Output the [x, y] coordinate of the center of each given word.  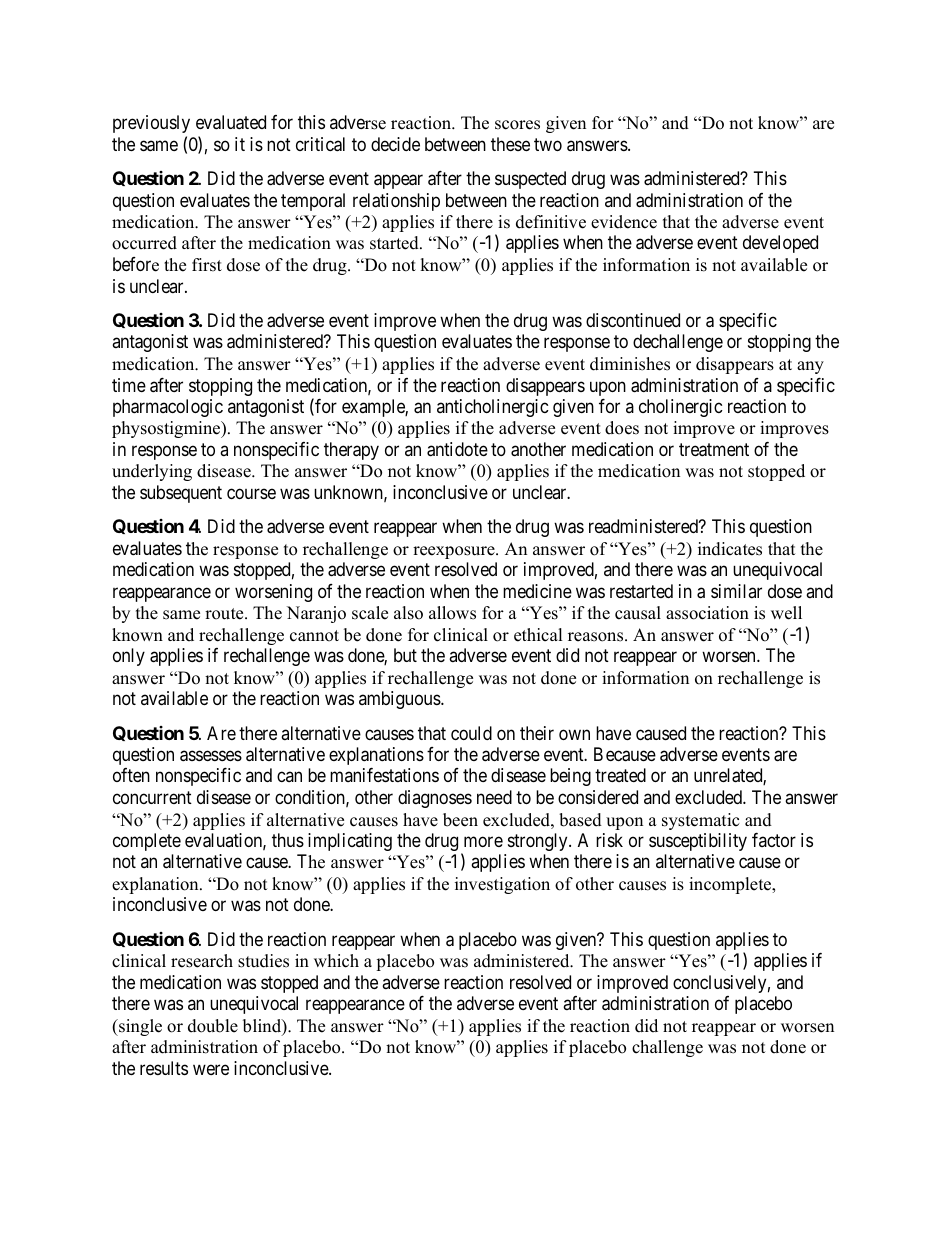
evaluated [231, 122]
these [510, 144]
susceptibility [698, 842]
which [336, 961]
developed [780, 244]
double [213, 1026]
